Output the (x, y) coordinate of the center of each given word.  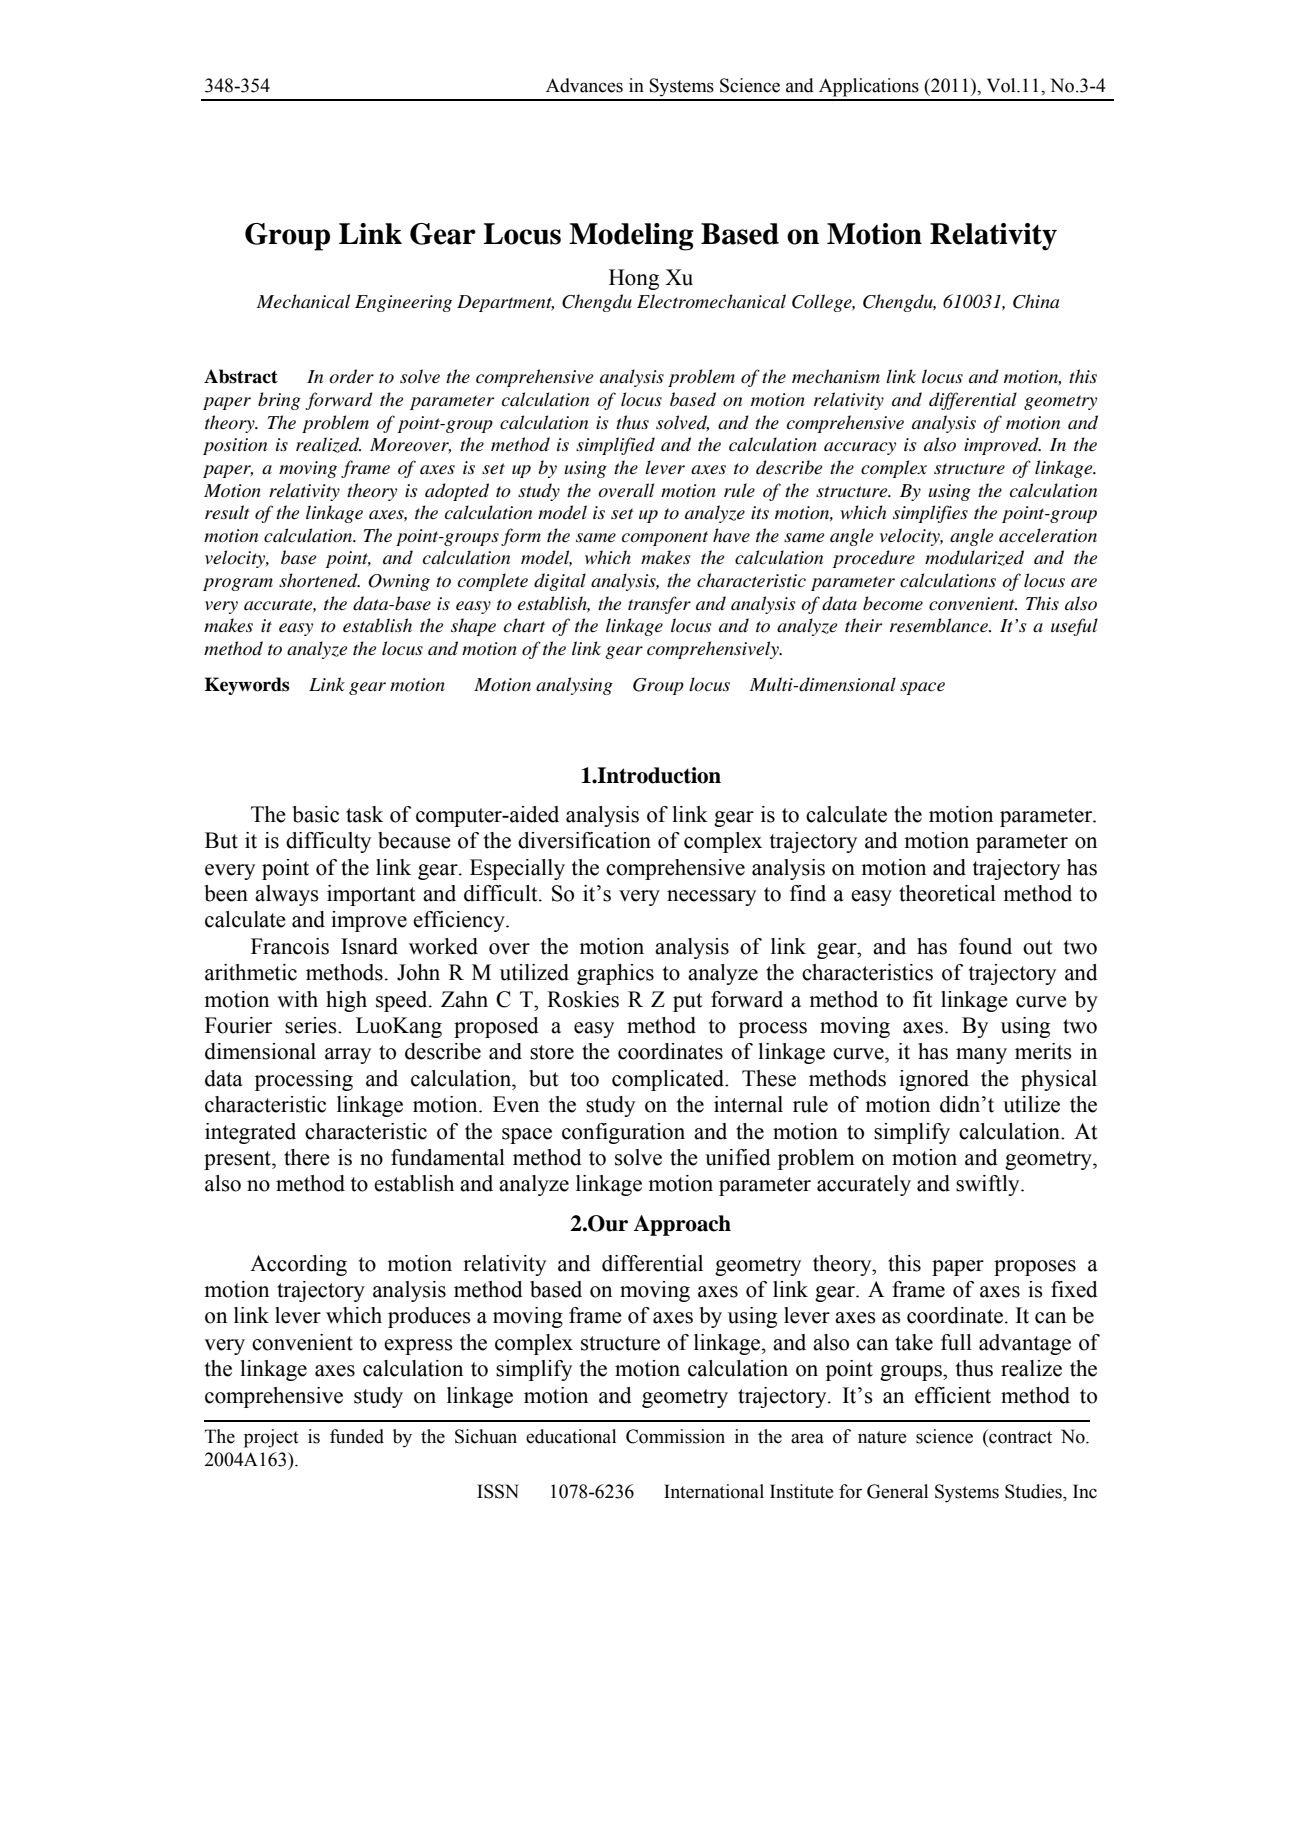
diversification (584, 840)
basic (316, 814)
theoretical (947, 893)
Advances (584, 85)
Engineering (403, 303)
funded (357, 1436)
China (1036, 301)
